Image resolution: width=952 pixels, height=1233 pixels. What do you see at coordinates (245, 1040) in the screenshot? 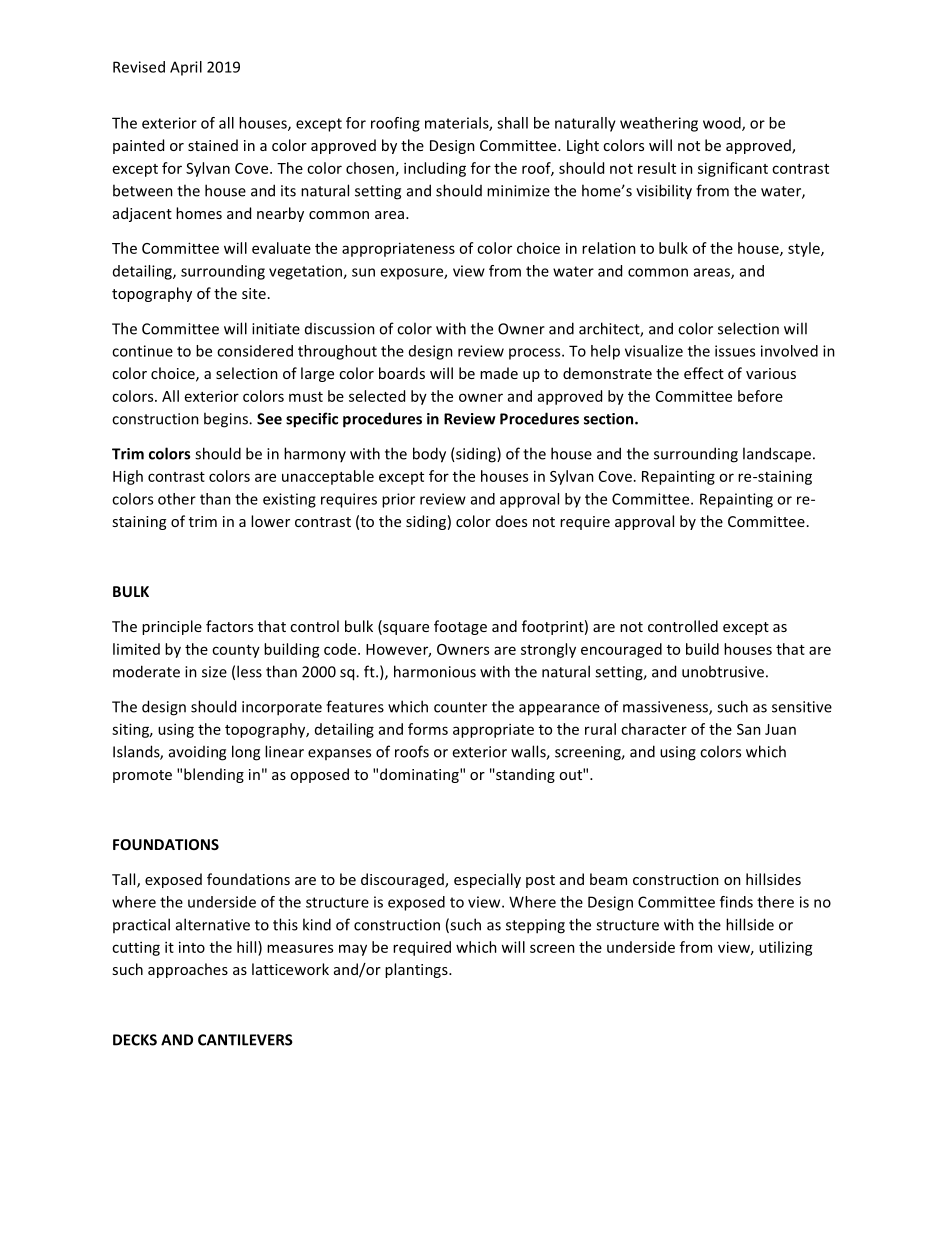
I see `CANTILEVERS` at bounding box center [245, 1040].
